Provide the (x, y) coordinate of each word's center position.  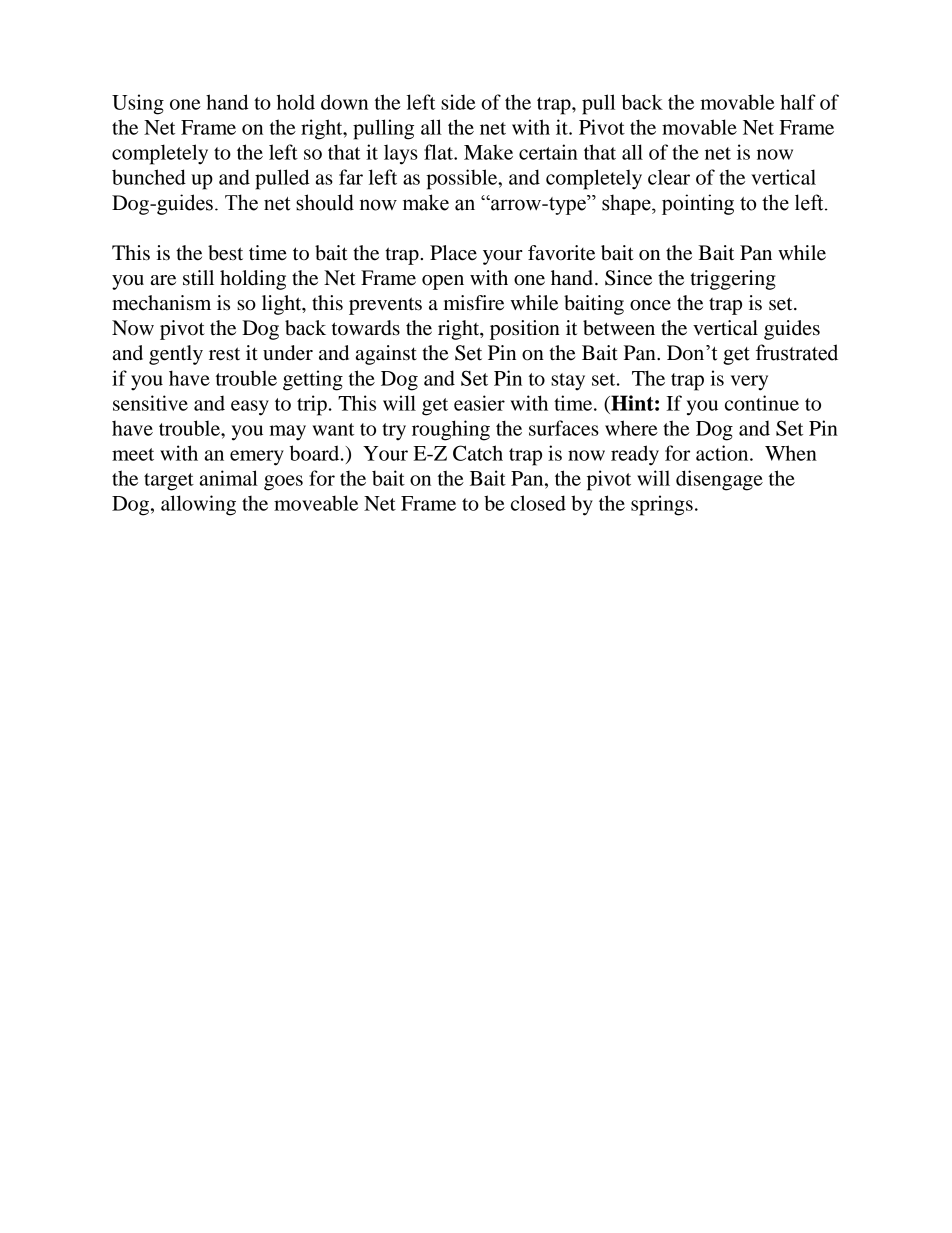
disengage (719, 480)
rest (224, 354)
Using (138, 104)
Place (453, 253)
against (386, 355)
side (458, 102)
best (225, 253)
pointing (698, 204)
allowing (198, 505)
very (749, 383)
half (798, 102)
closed (538, 503)
